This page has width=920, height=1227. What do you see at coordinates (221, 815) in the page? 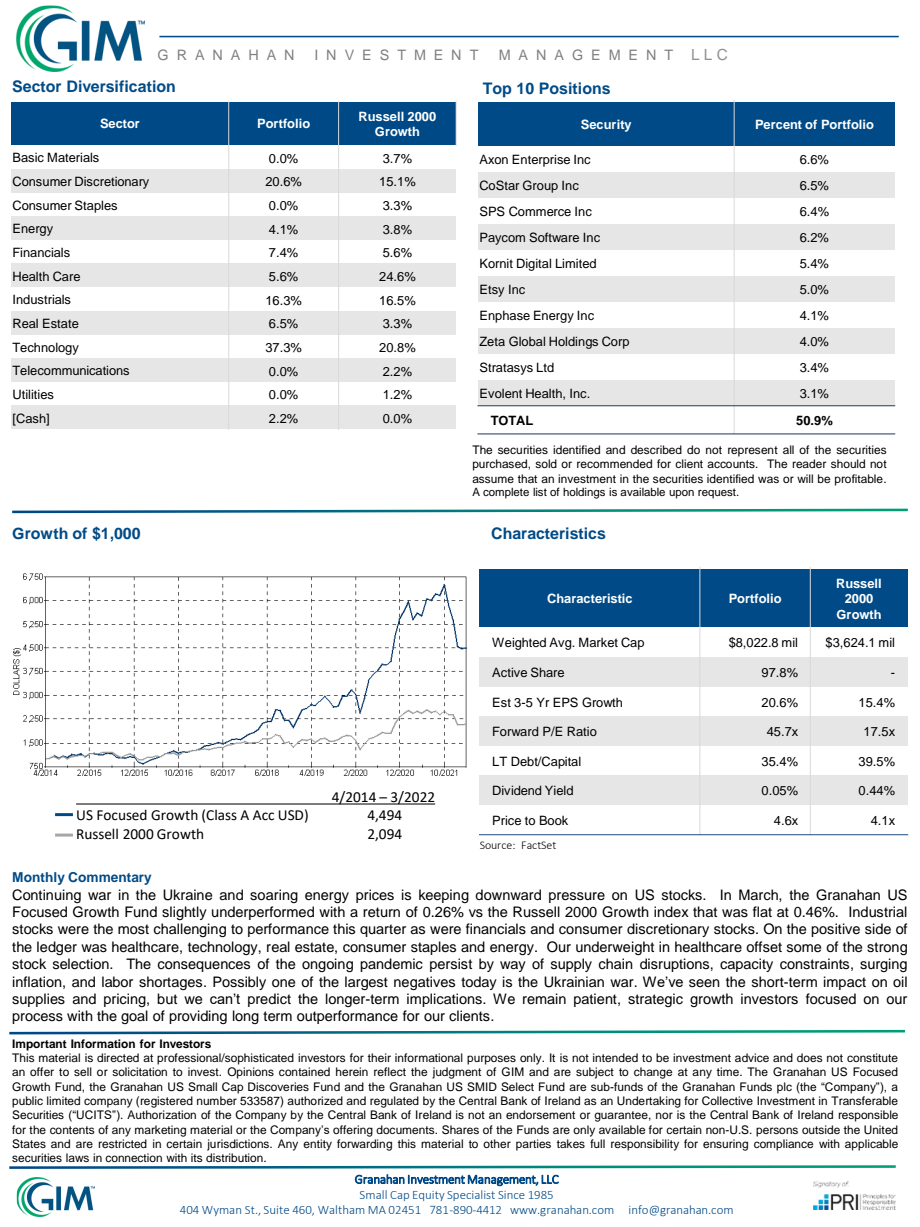
I see `Class` at bounding box center [221, 815].
